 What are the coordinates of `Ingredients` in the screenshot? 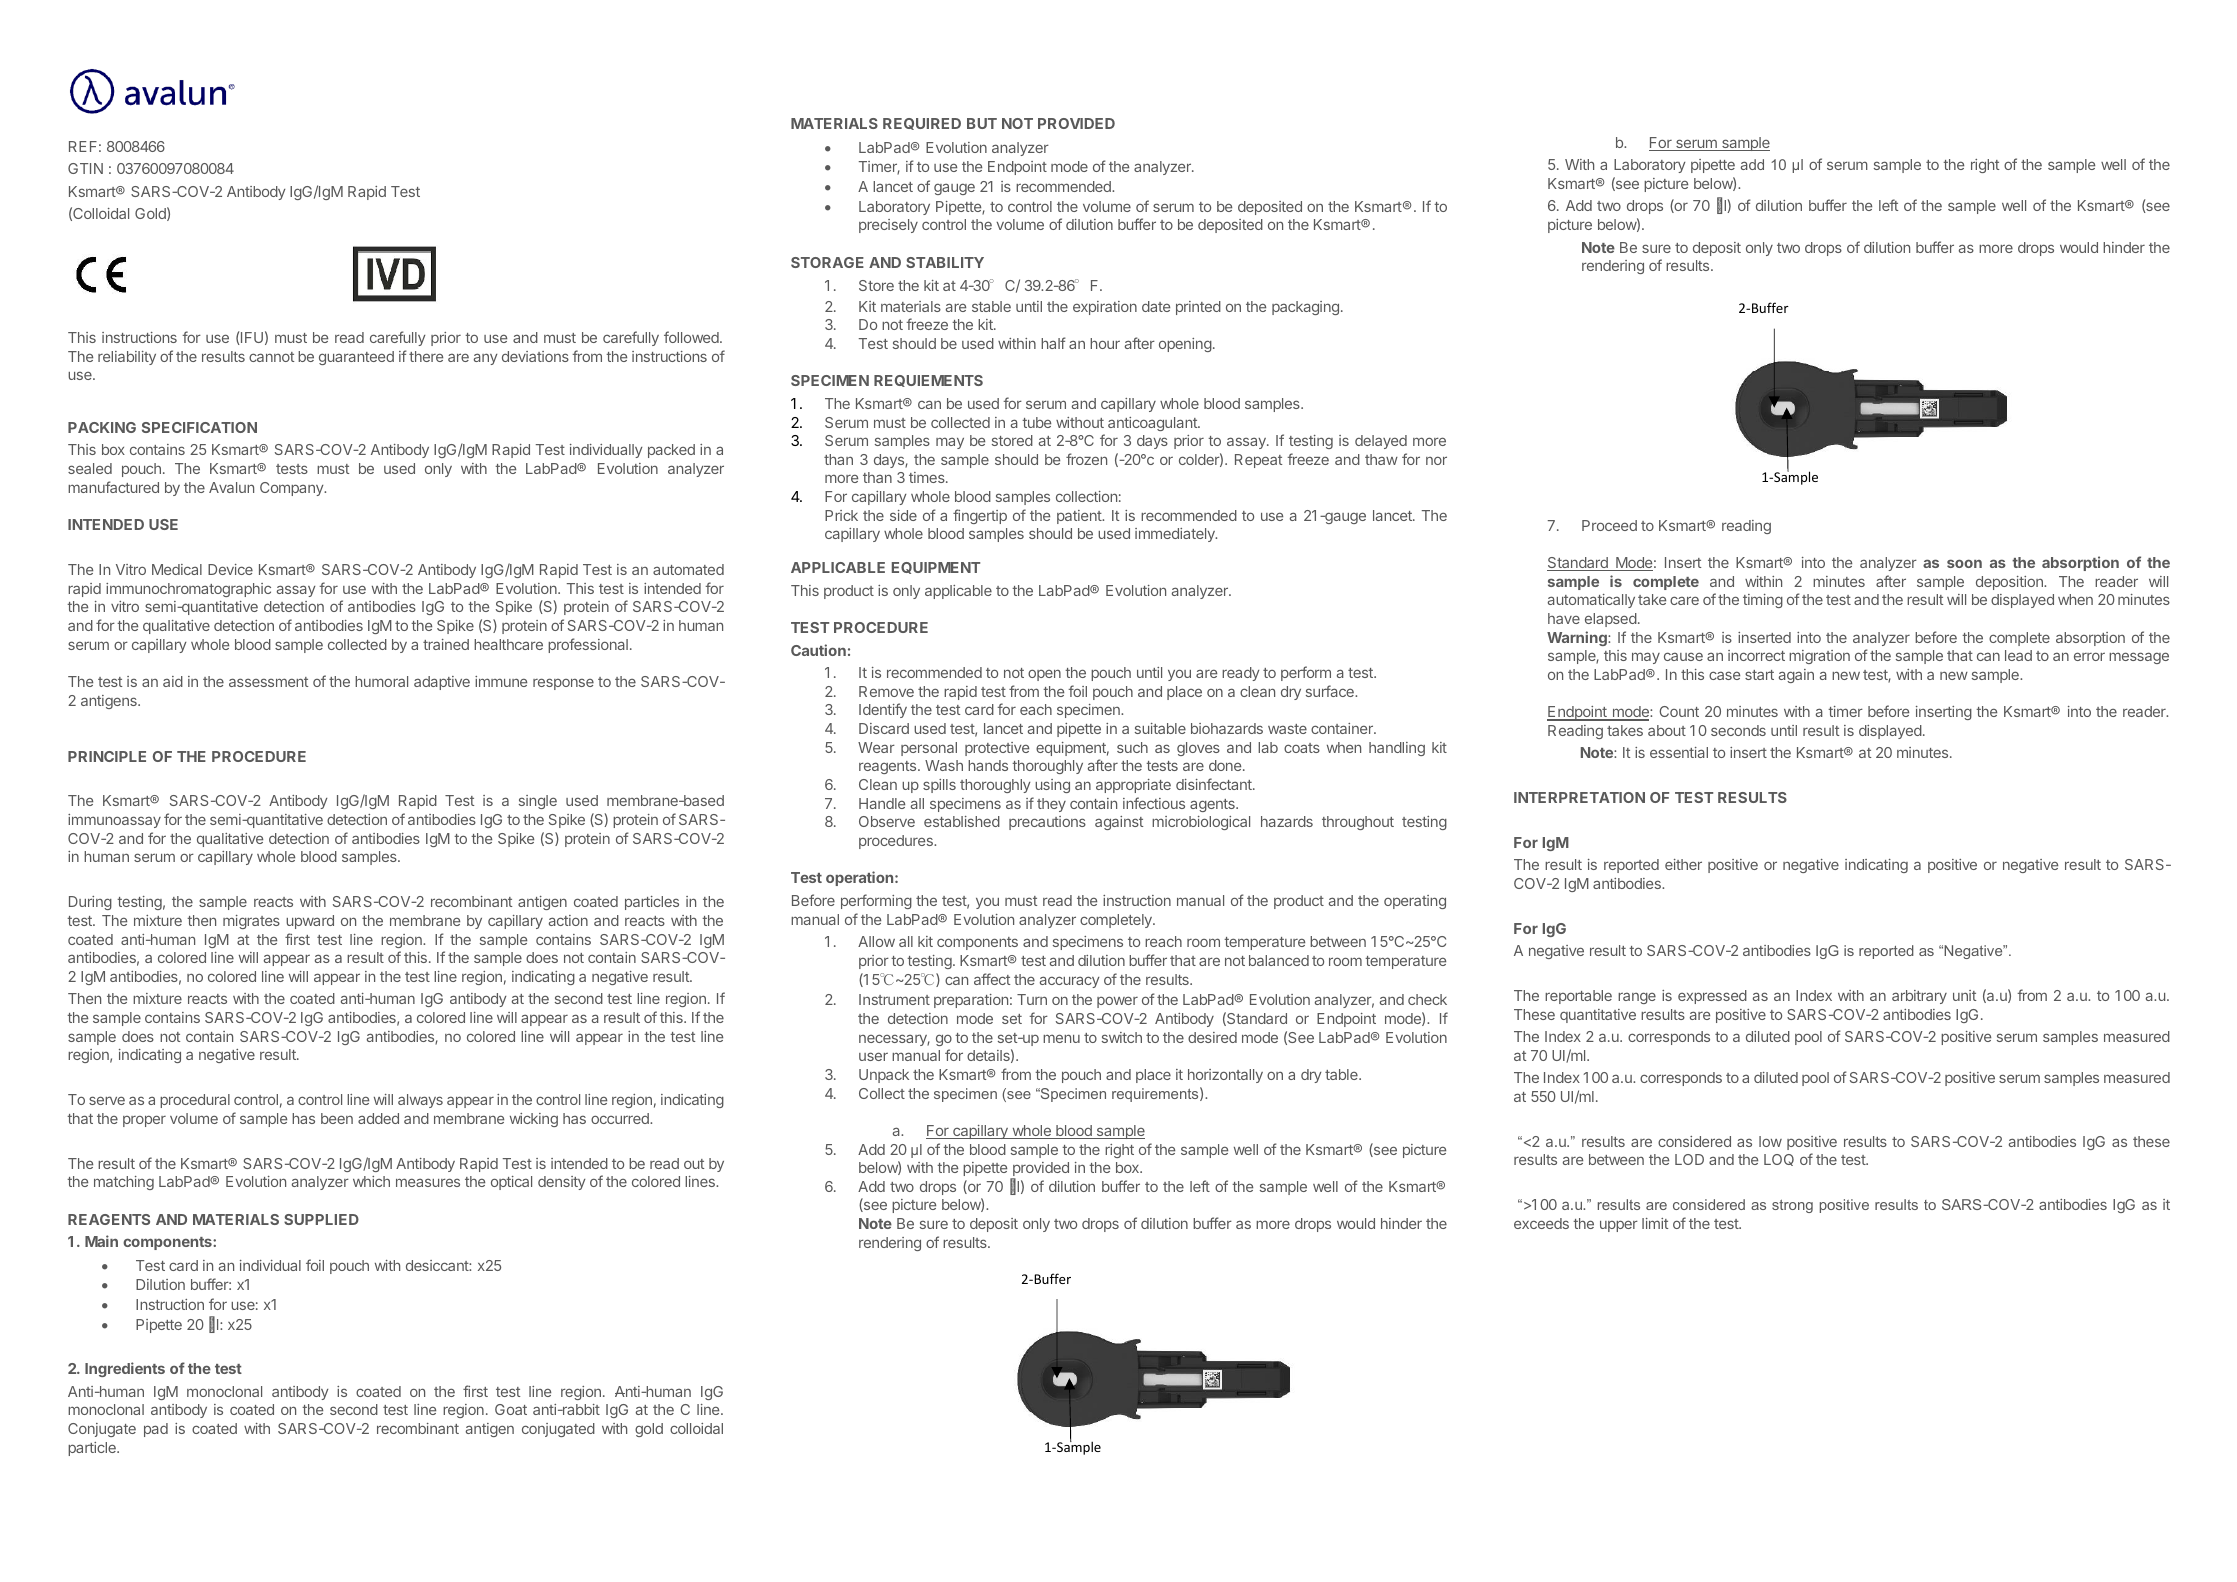 It's located at (125, 1369).
